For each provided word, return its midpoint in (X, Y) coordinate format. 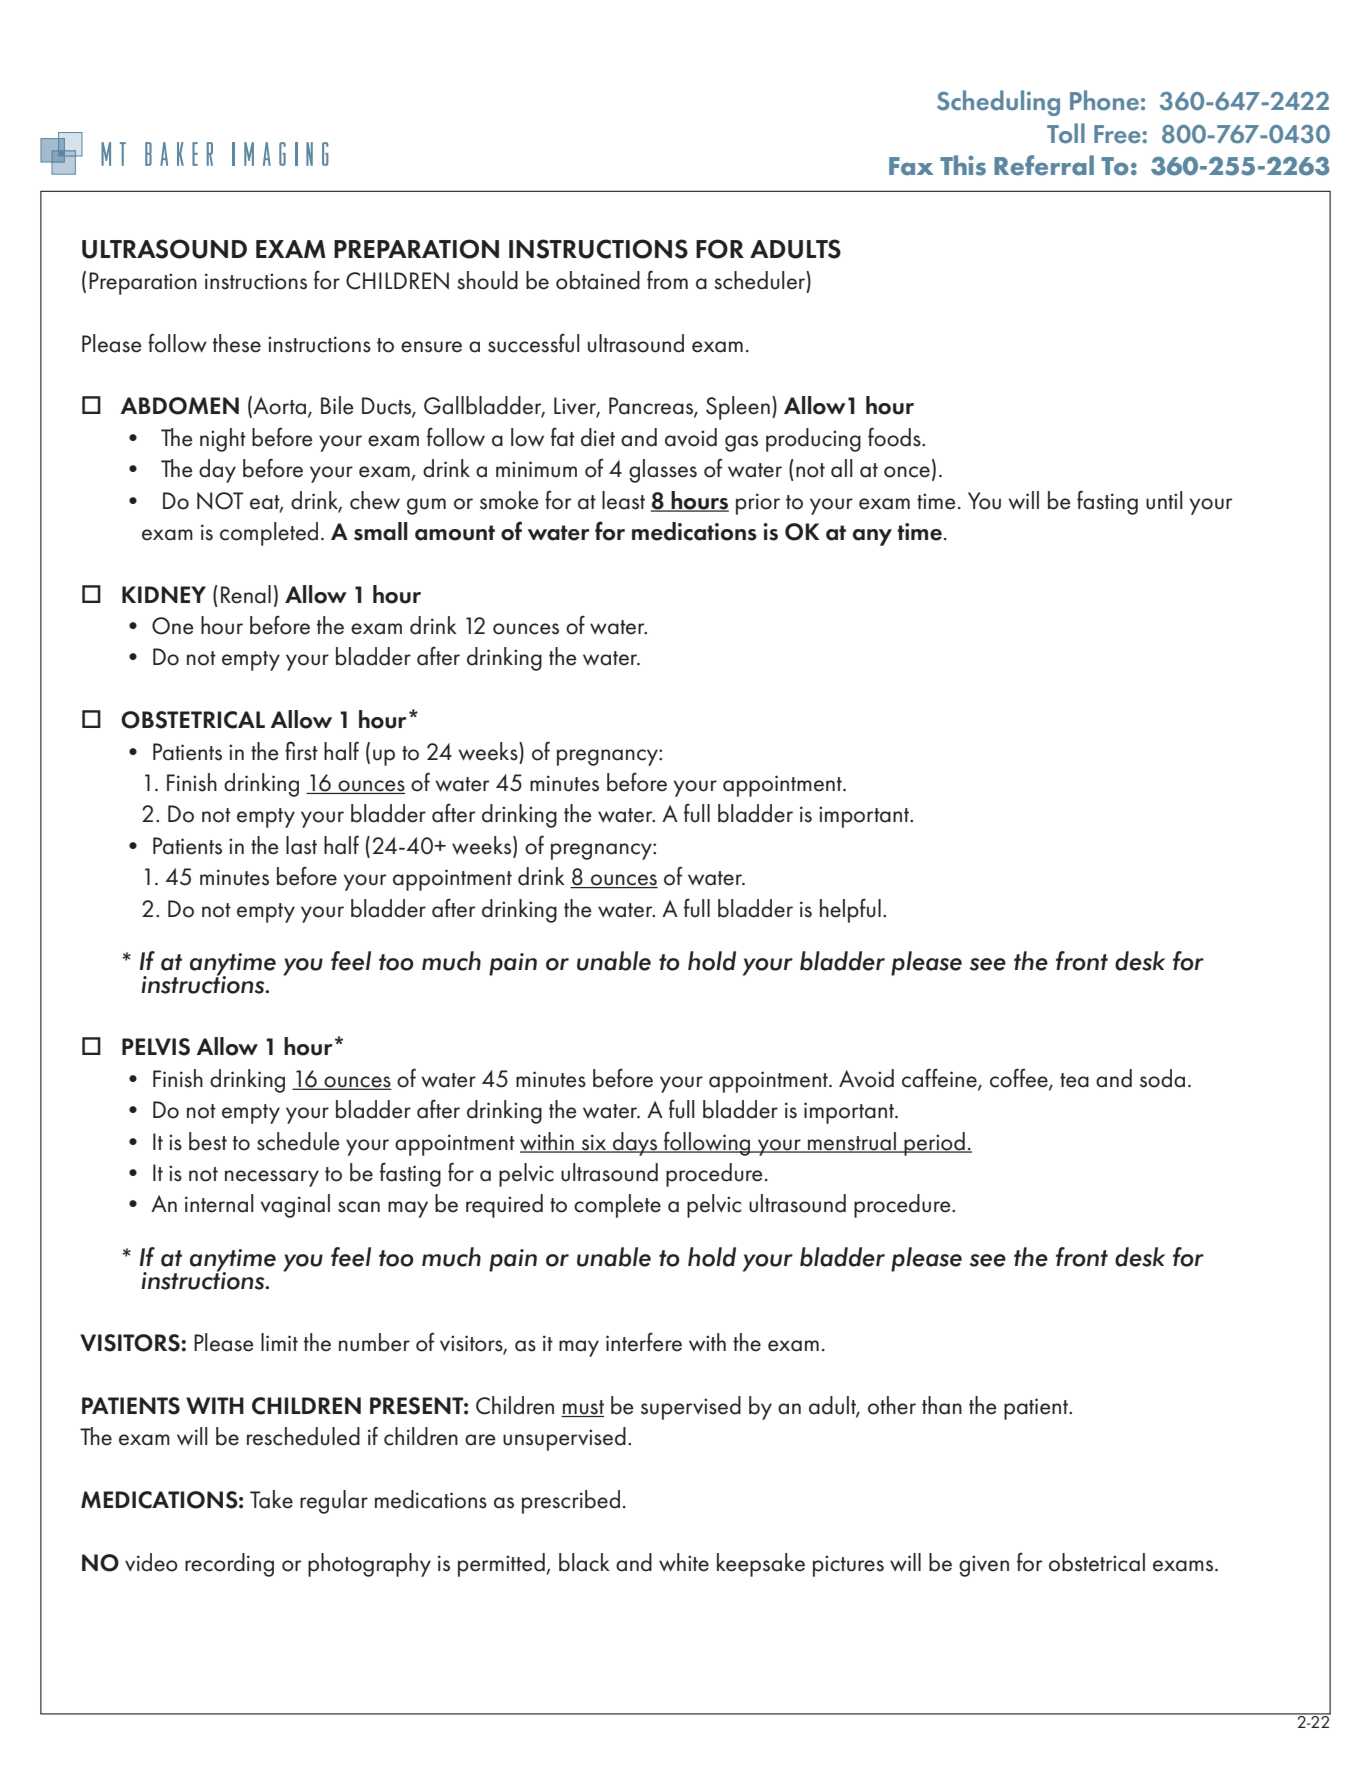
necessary (272, 1178)
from (667, 280)
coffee (1020, 1079)
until (1164, 500)
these (237, 343)
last (301, 845)
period (935, 1144)
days (635, 1144)
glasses (663, 471)
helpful (850, 911)
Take (271, 1499)
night (223, 440)
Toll (1066, 133)
